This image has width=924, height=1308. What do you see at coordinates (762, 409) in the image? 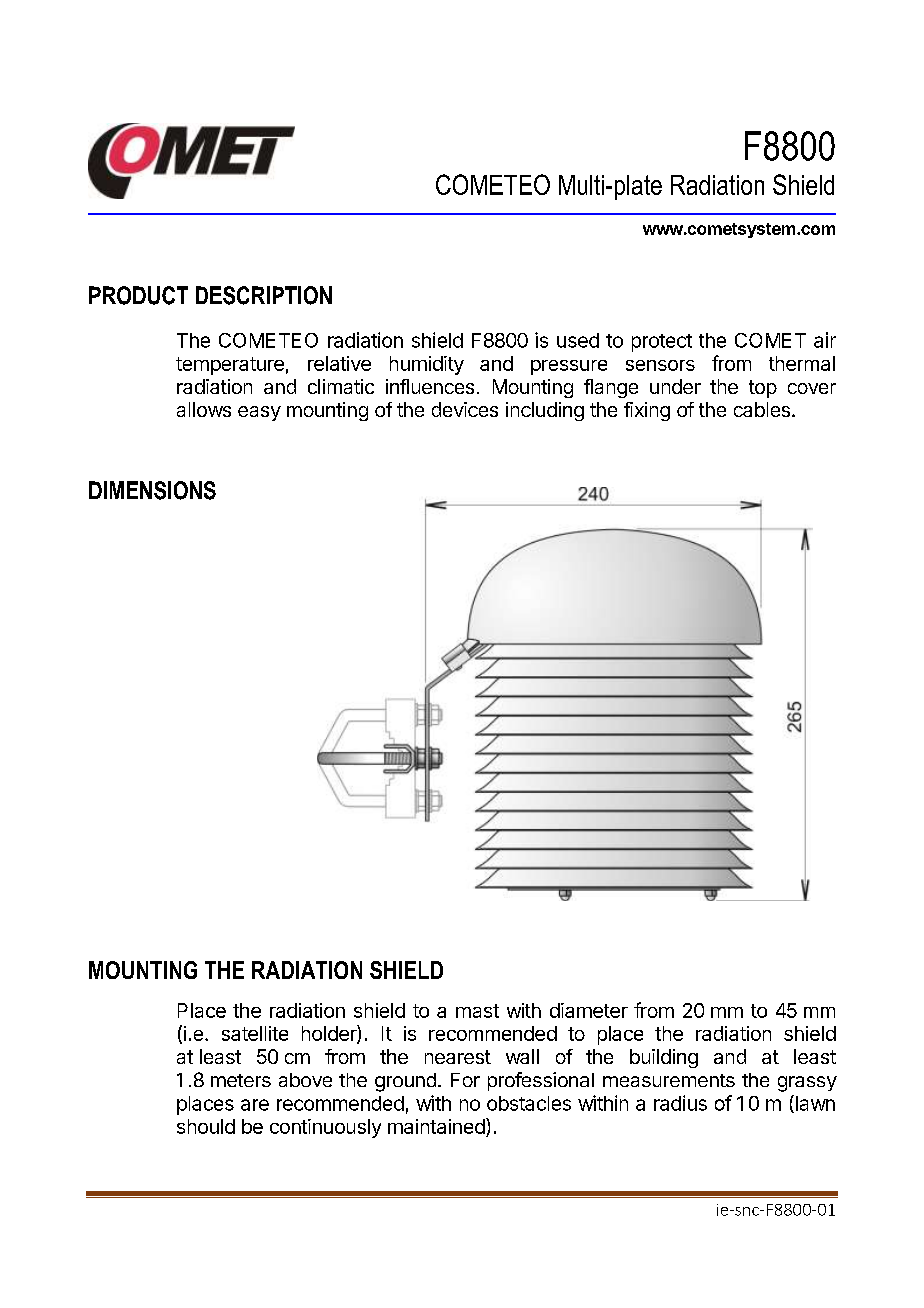
I see `cables` at bounding box center [762, 409].
